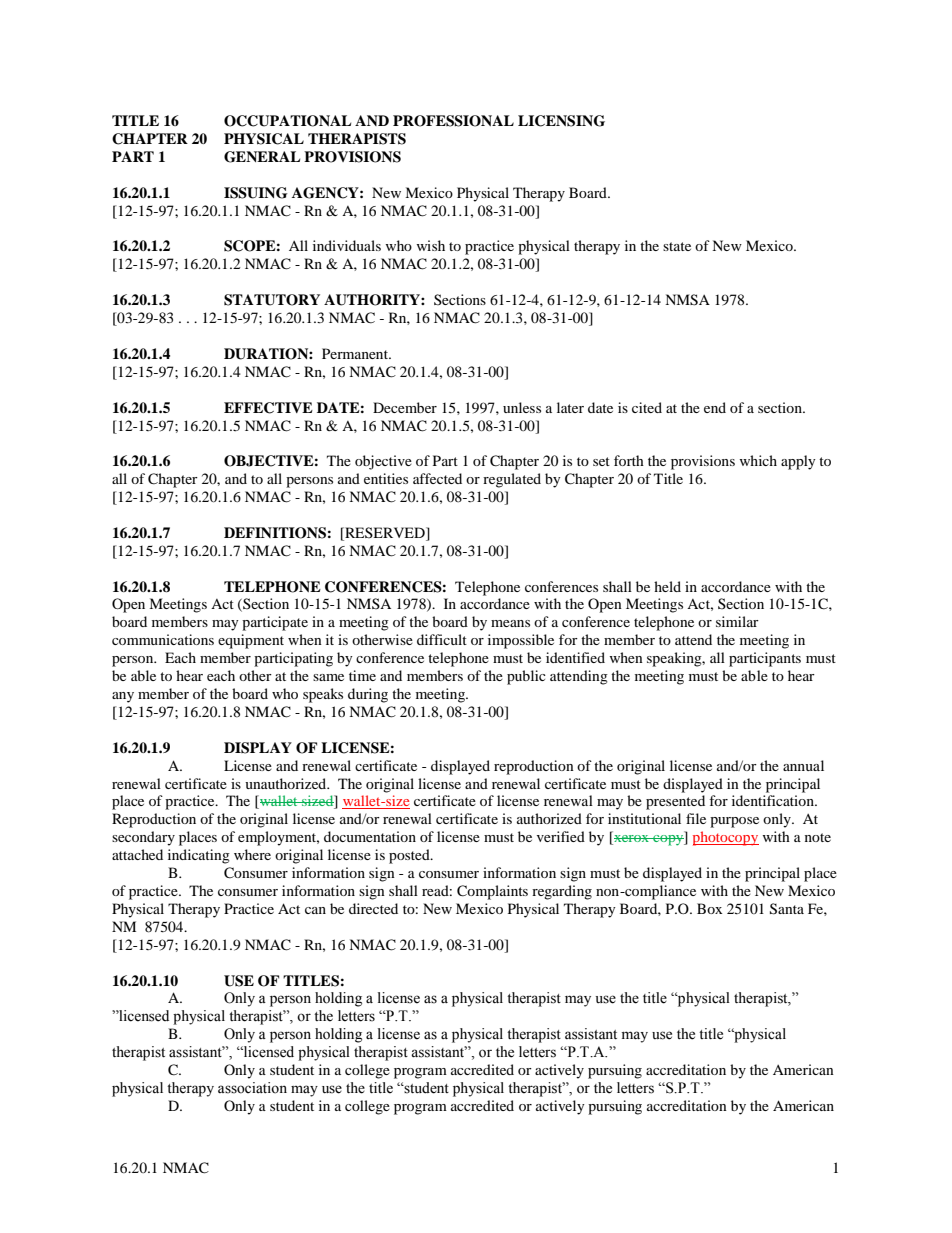 The height and width of the document is (1233, 952). What do you see at coordinates (453, 121) in the document?
I see `PROFESSIONAL` at bounding box center [453, 121].
